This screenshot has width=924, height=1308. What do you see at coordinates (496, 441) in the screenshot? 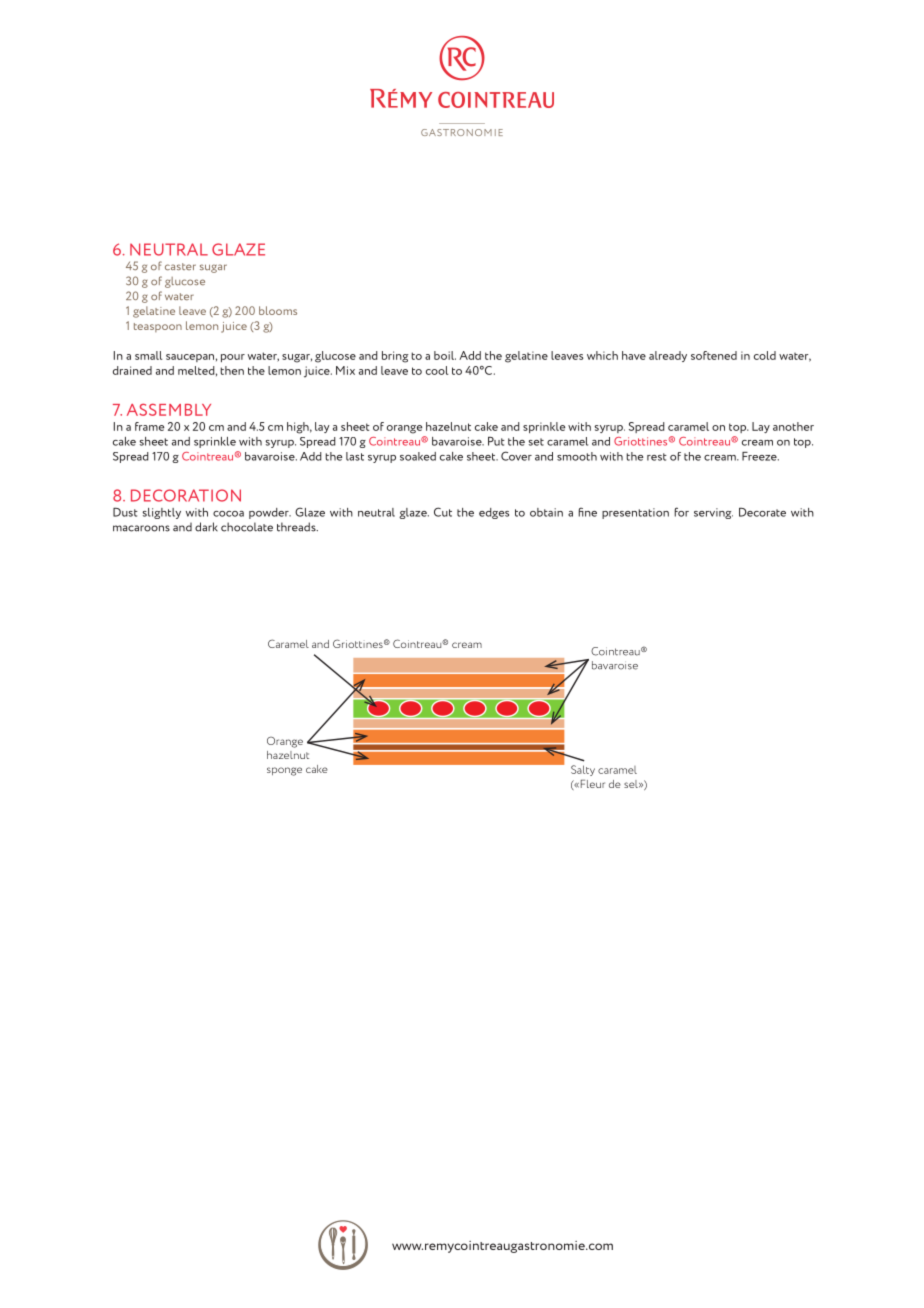
I see `Put` at bounding box center [496, 441].
